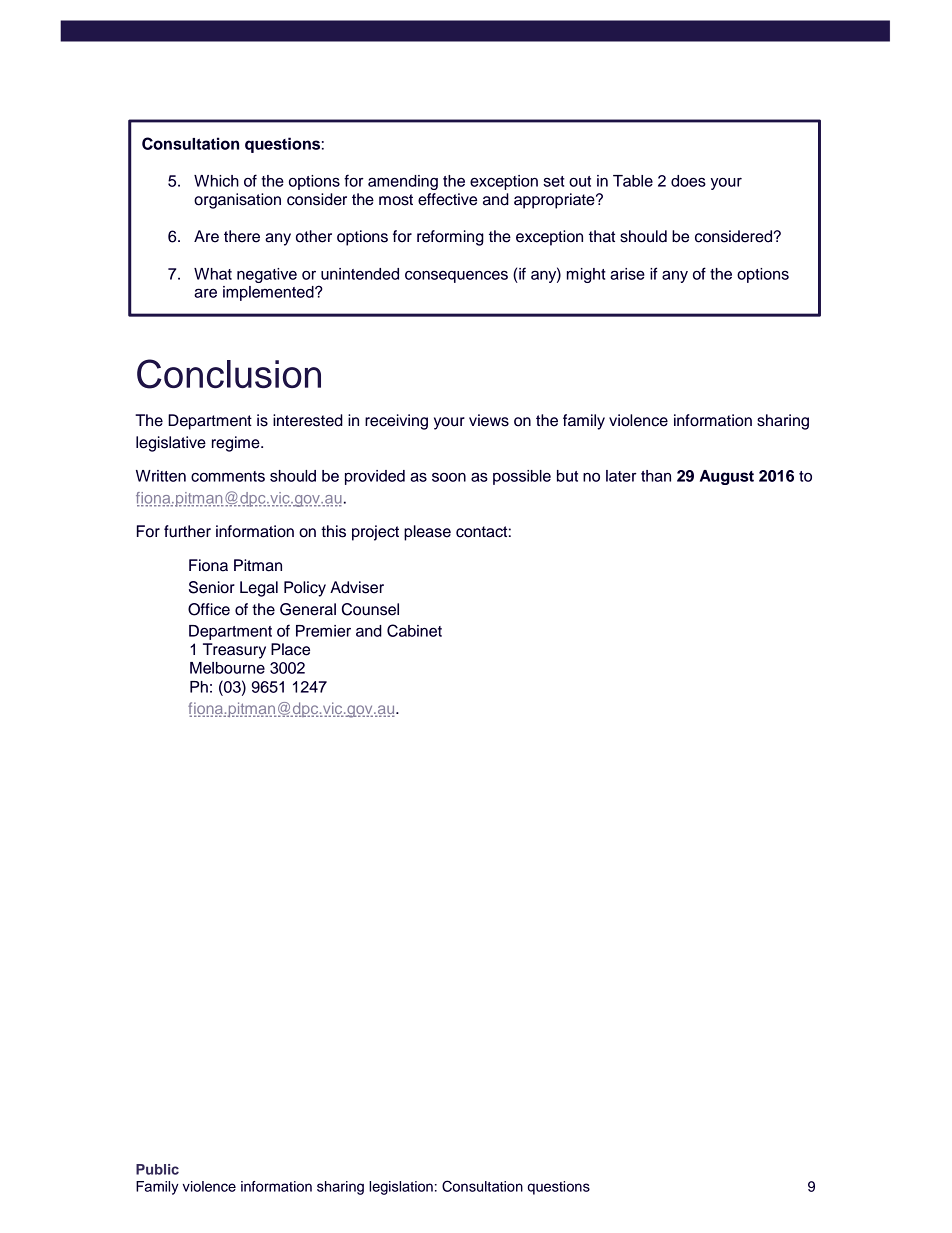 The image size is (952, 1233). What do you see at coordinates (633, 181) in the screenshot?
I see `Table` at bounding box center [633, 181].
